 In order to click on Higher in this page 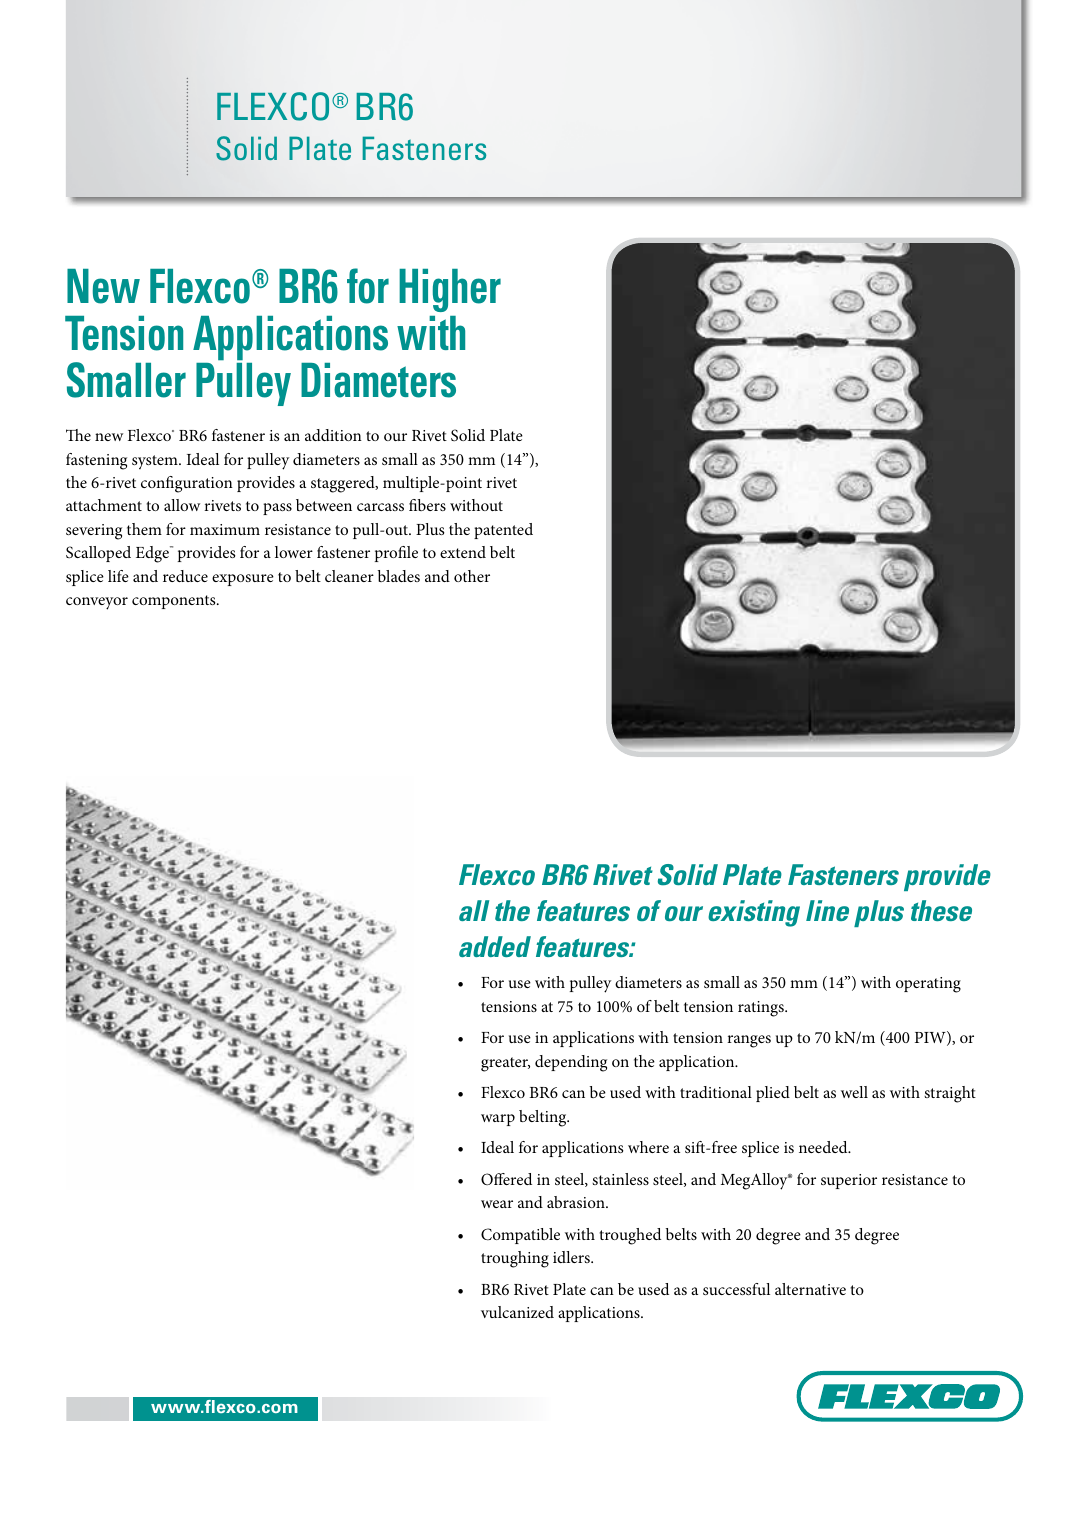, I will do `click(450, 290)`.
